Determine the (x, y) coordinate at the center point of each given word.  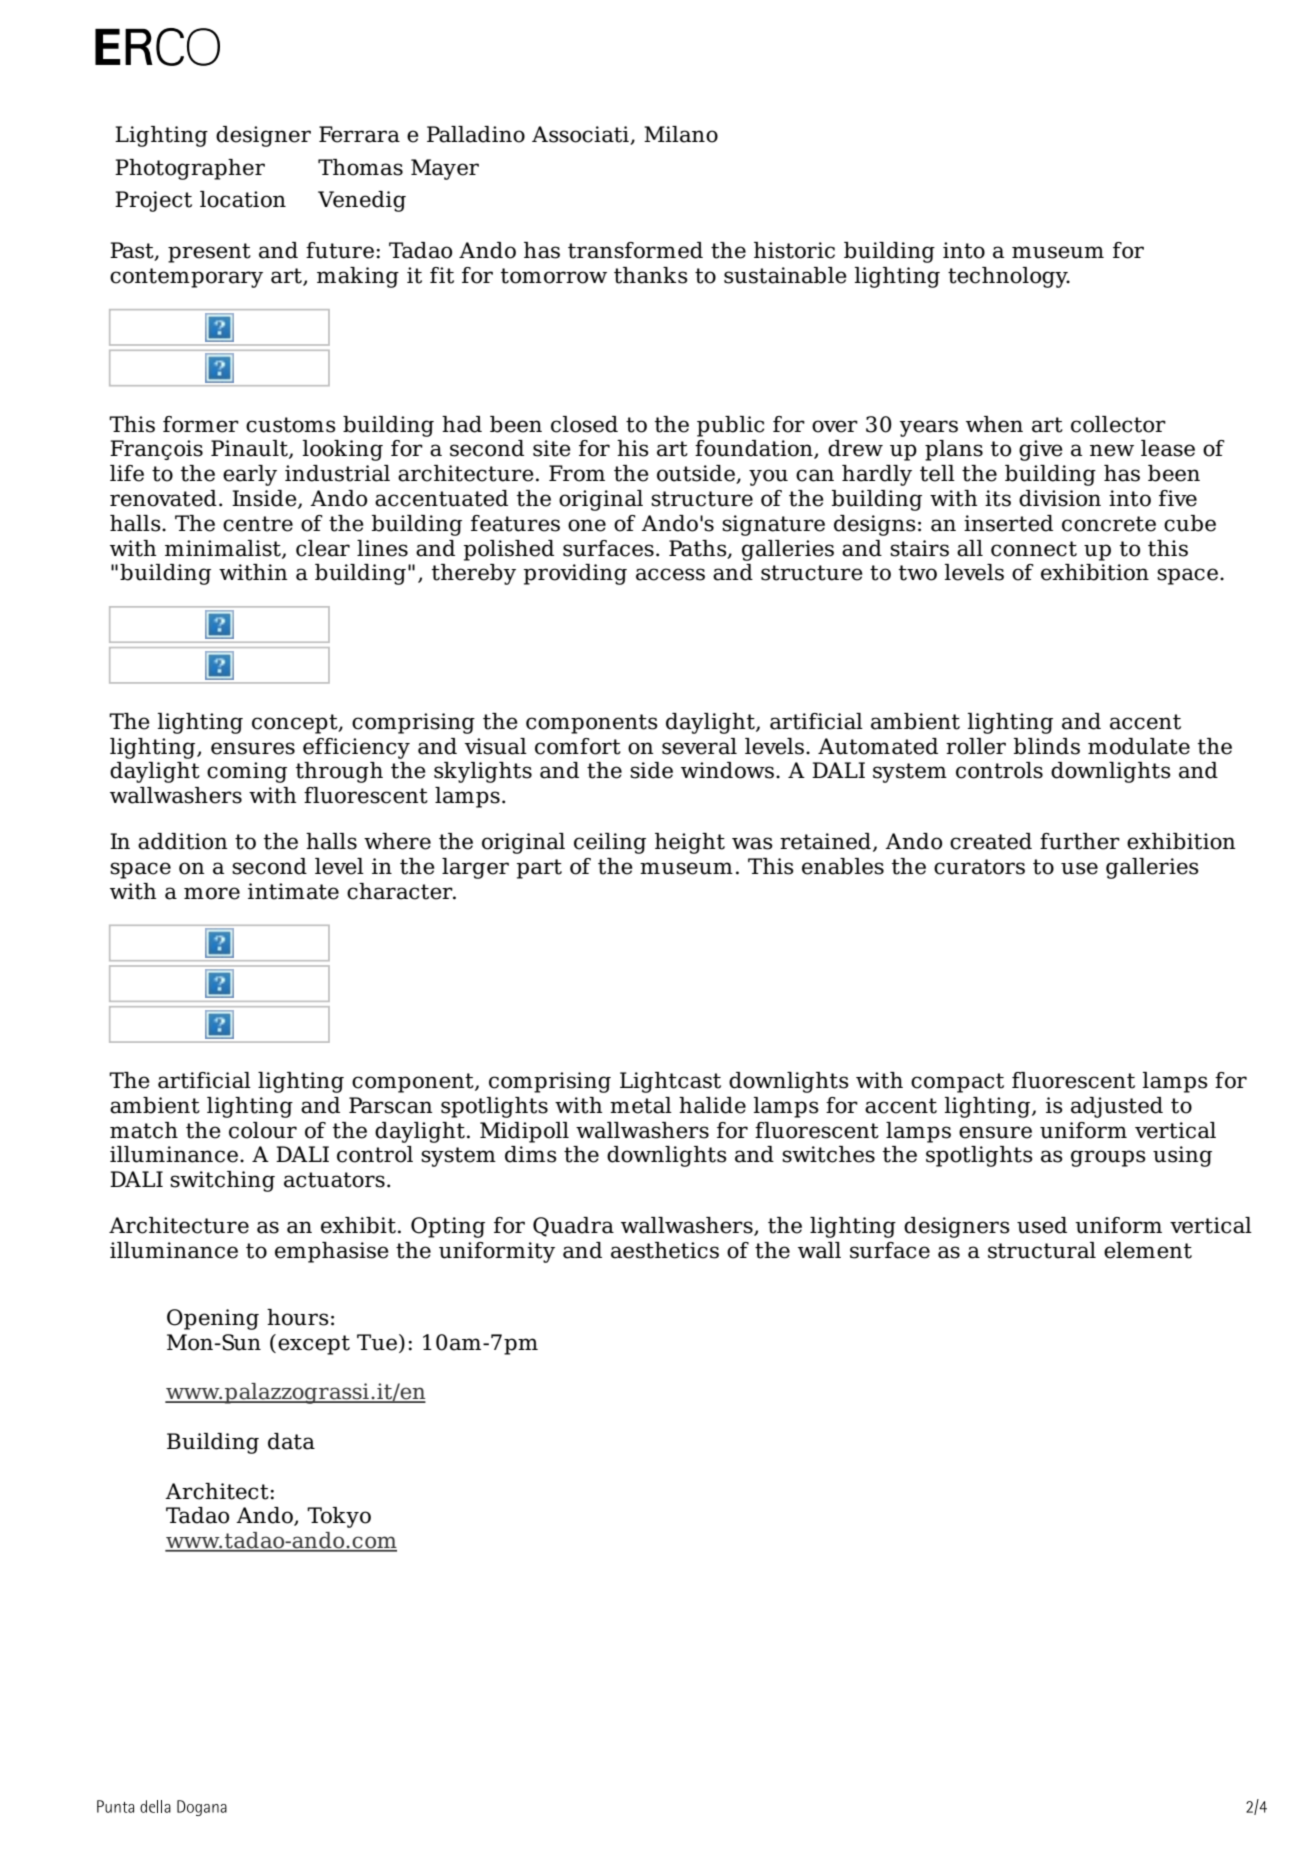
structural (1042, 1250)
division (1060, 498)
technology (1009, 277)
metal (641, 1105)
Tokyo (339, 1517)
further (1080, 841)
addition (183, 841)
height (690, 843)
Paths (699, 549)
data (291, 1441)
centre (258, 524)
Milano (681, 134)
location (243, 199)
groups (1108, 1158)
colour (263, 1130)
